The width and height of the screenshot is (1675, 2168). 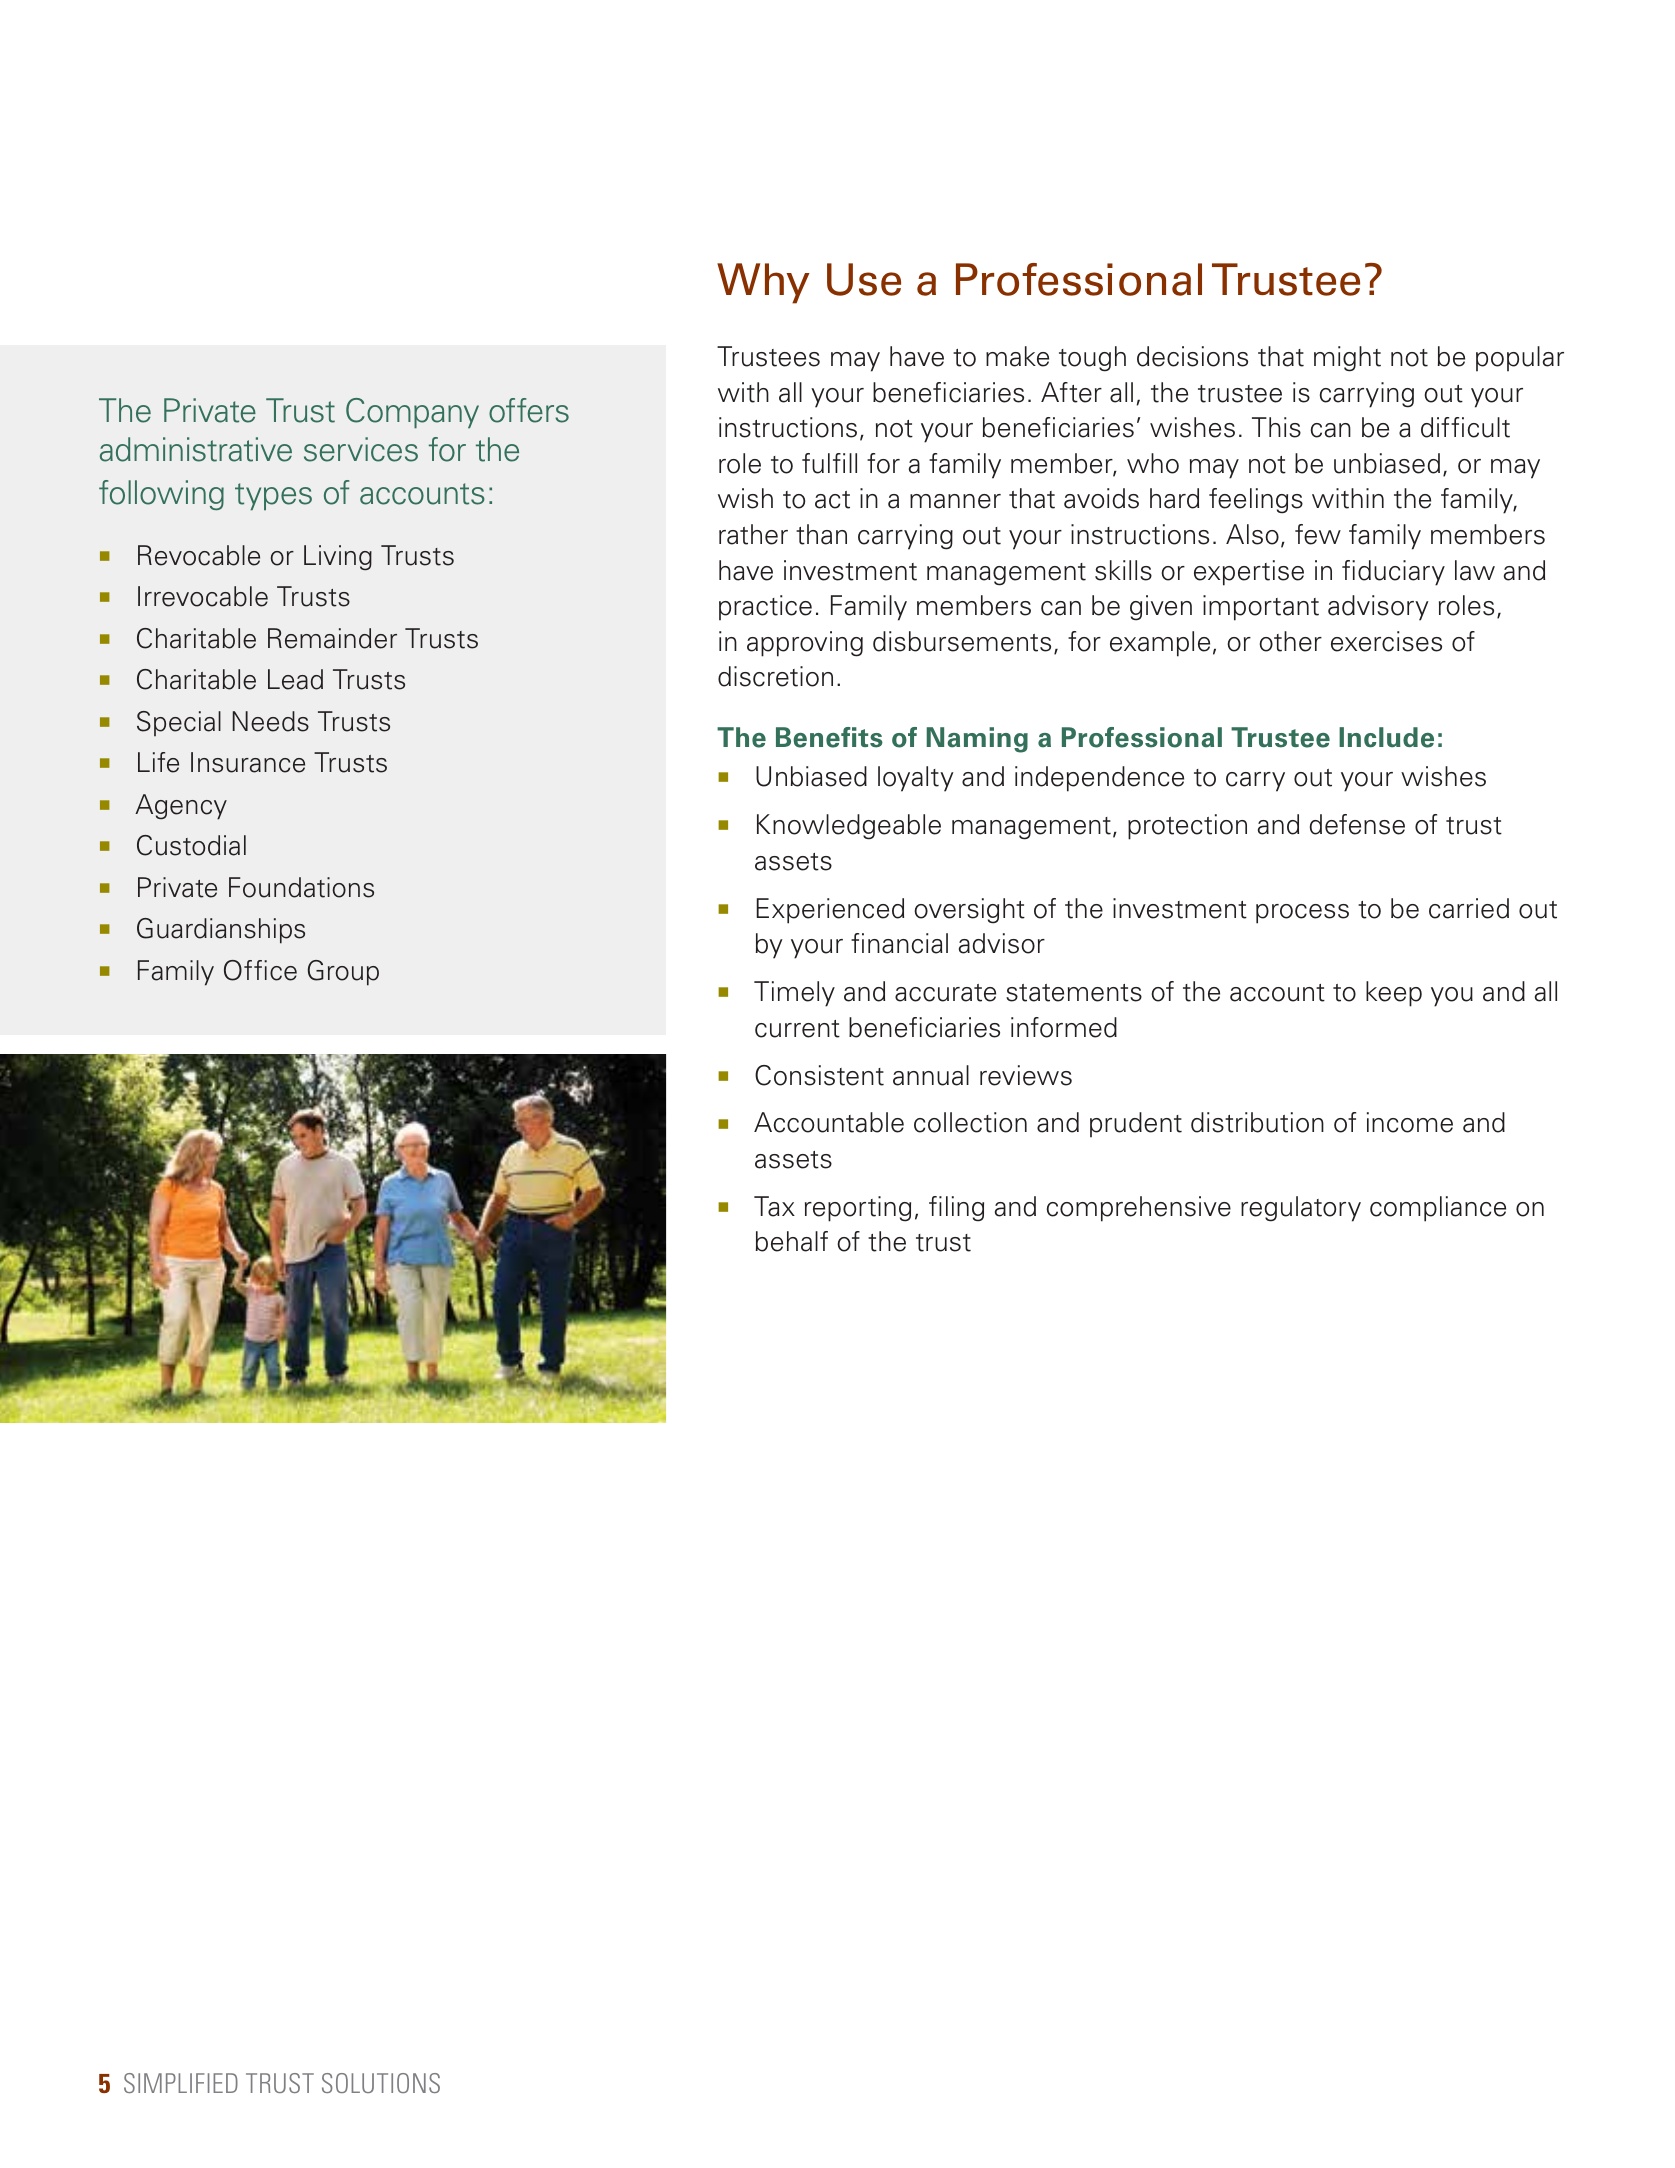 What do you see at coordinates (864, 279) in the screenshot?
I see `Use` at bounding box center [864, 279].
